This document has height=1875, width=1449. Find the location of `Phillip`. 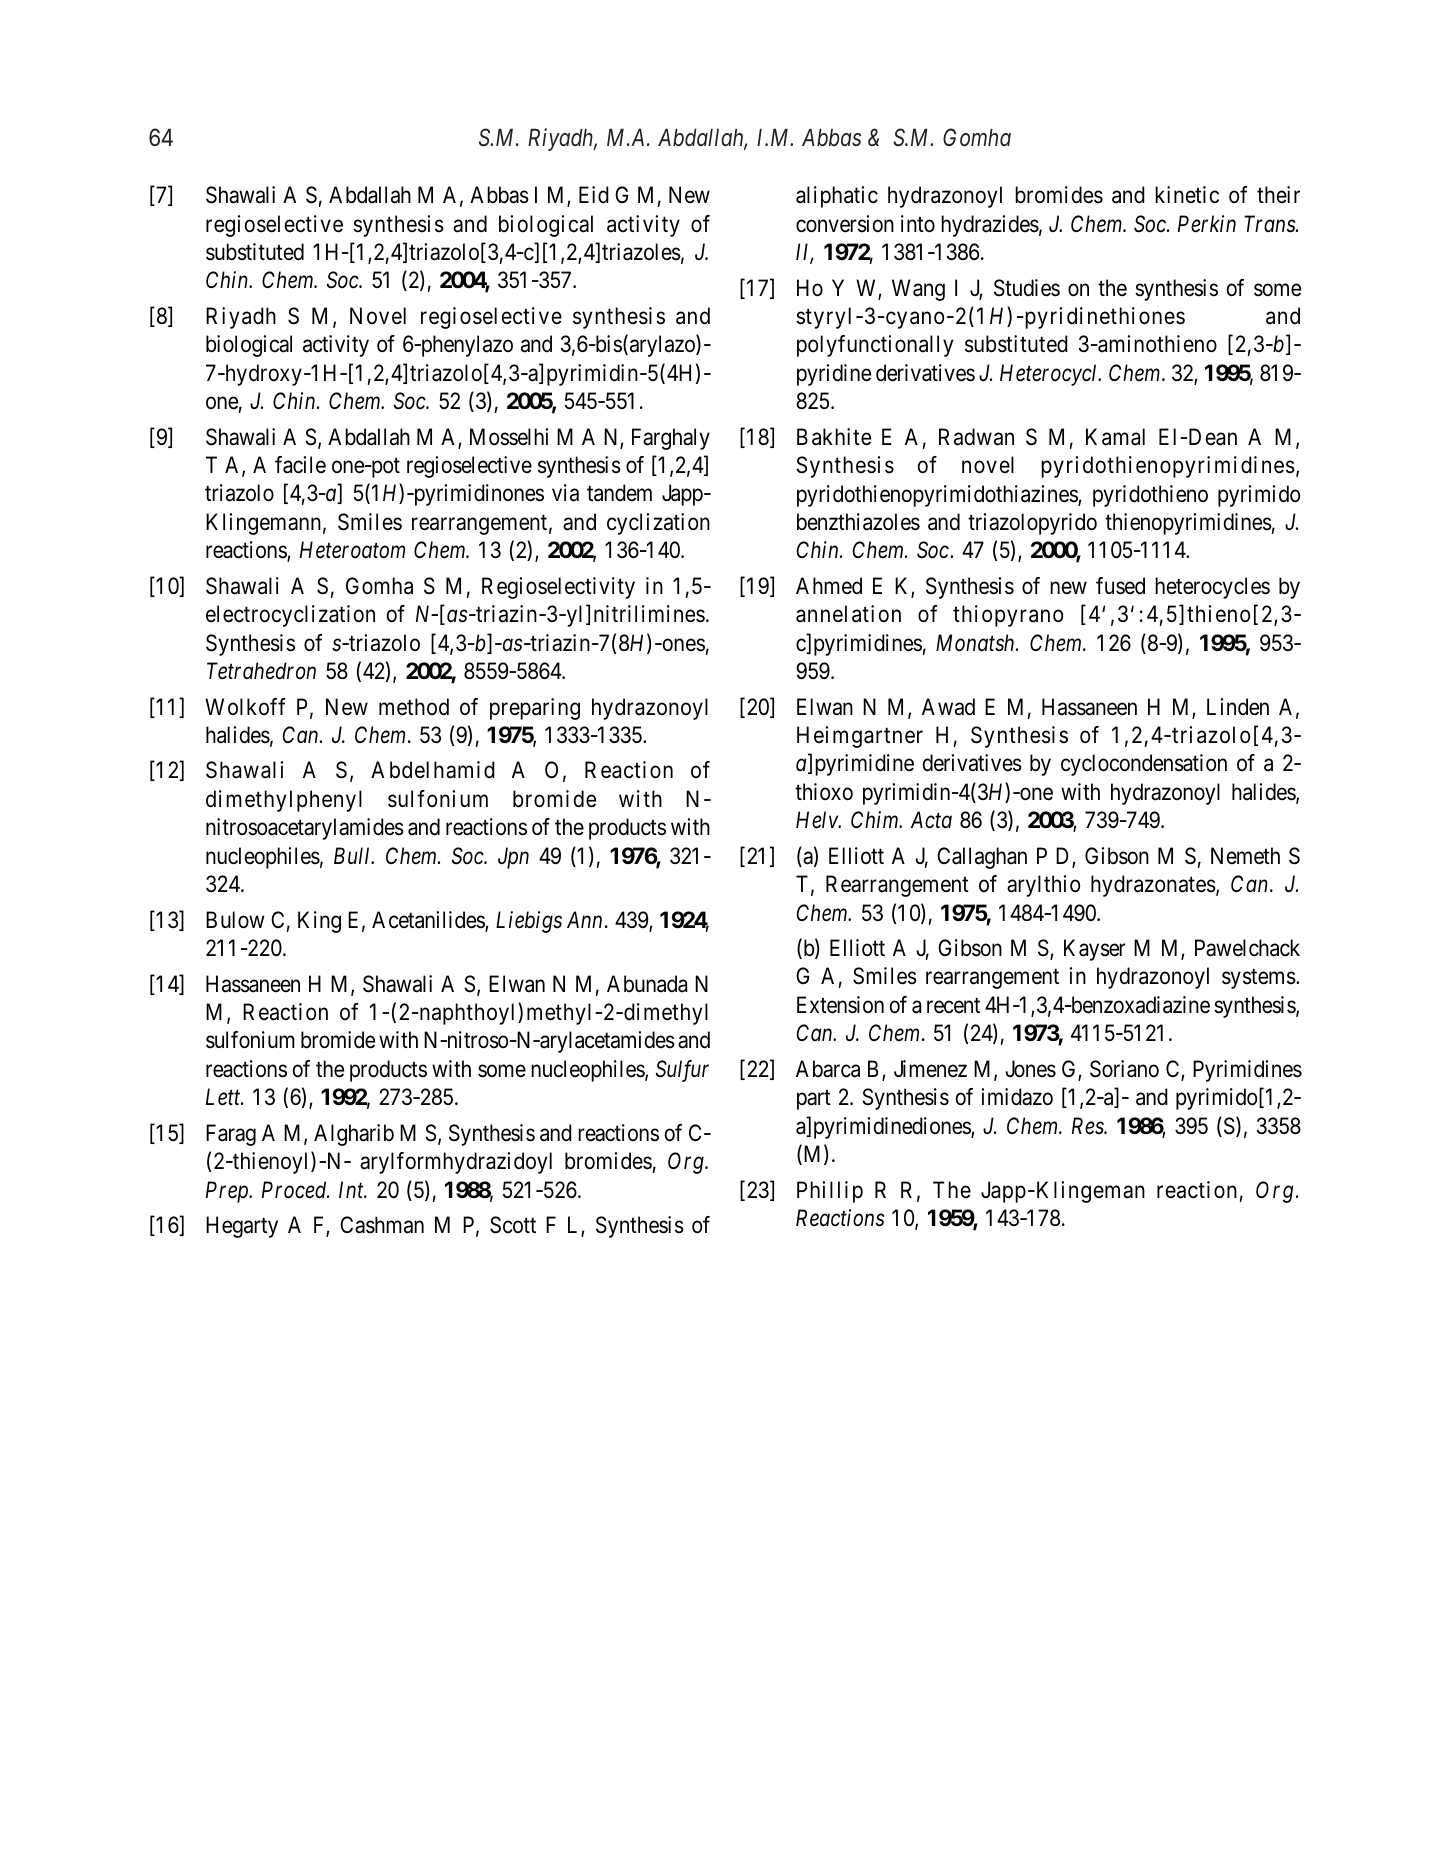

Phillip is located at coordinates (830, 1192).
